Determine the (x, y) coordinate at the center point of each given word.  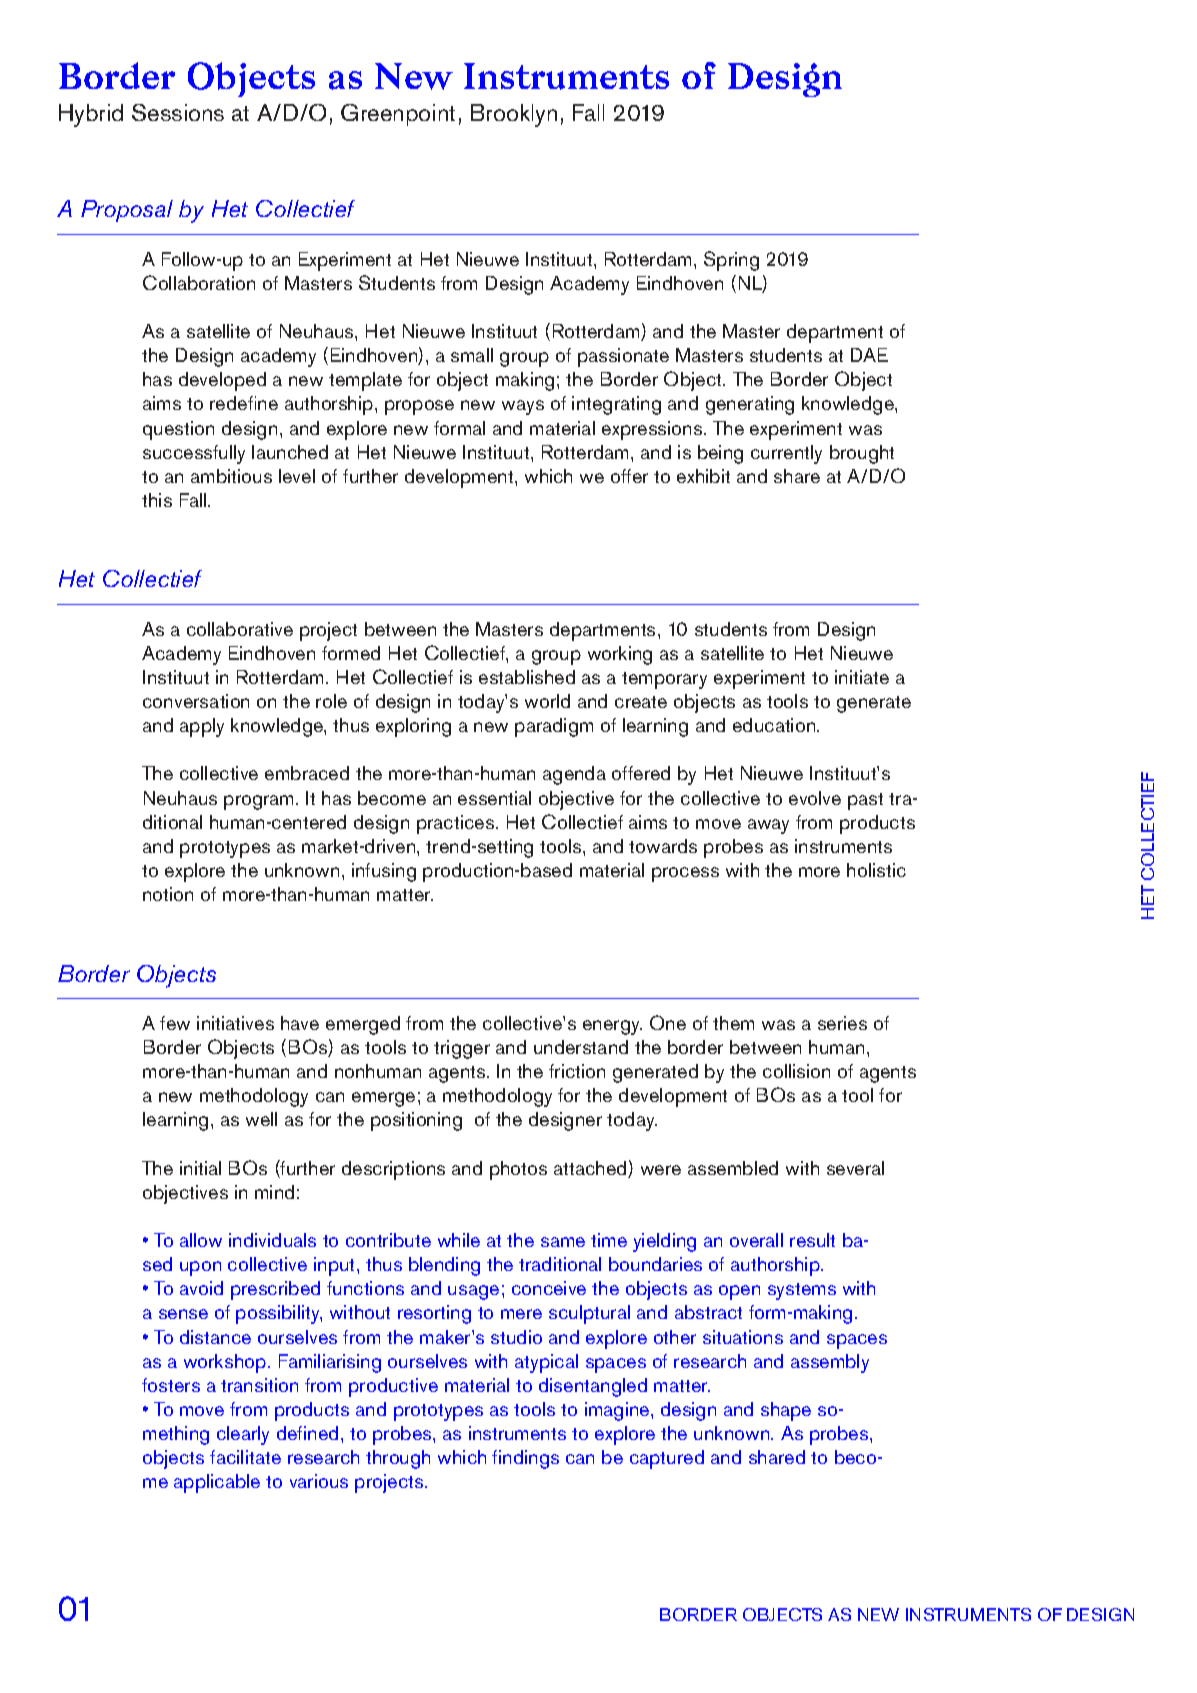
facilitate (245, 1457)
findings (525, 1459)
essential (494, 798)
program (260, 802)
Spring (731, 261)
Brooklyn (514, 115)
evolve (815, 798)
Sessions (178, 112)
